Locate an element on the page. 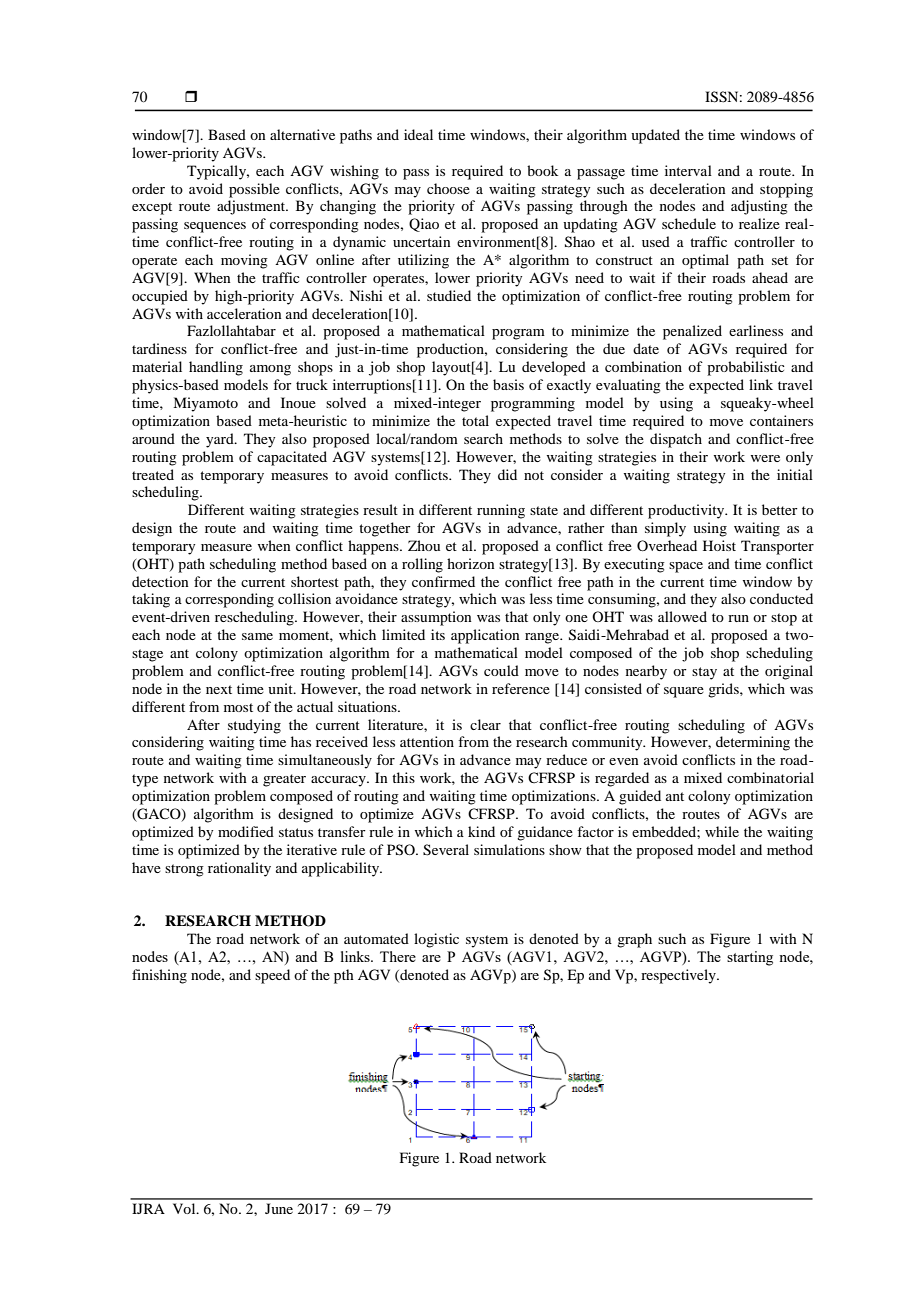 This image has height=1308, width=924. could is located at coordinates (501, 670).
